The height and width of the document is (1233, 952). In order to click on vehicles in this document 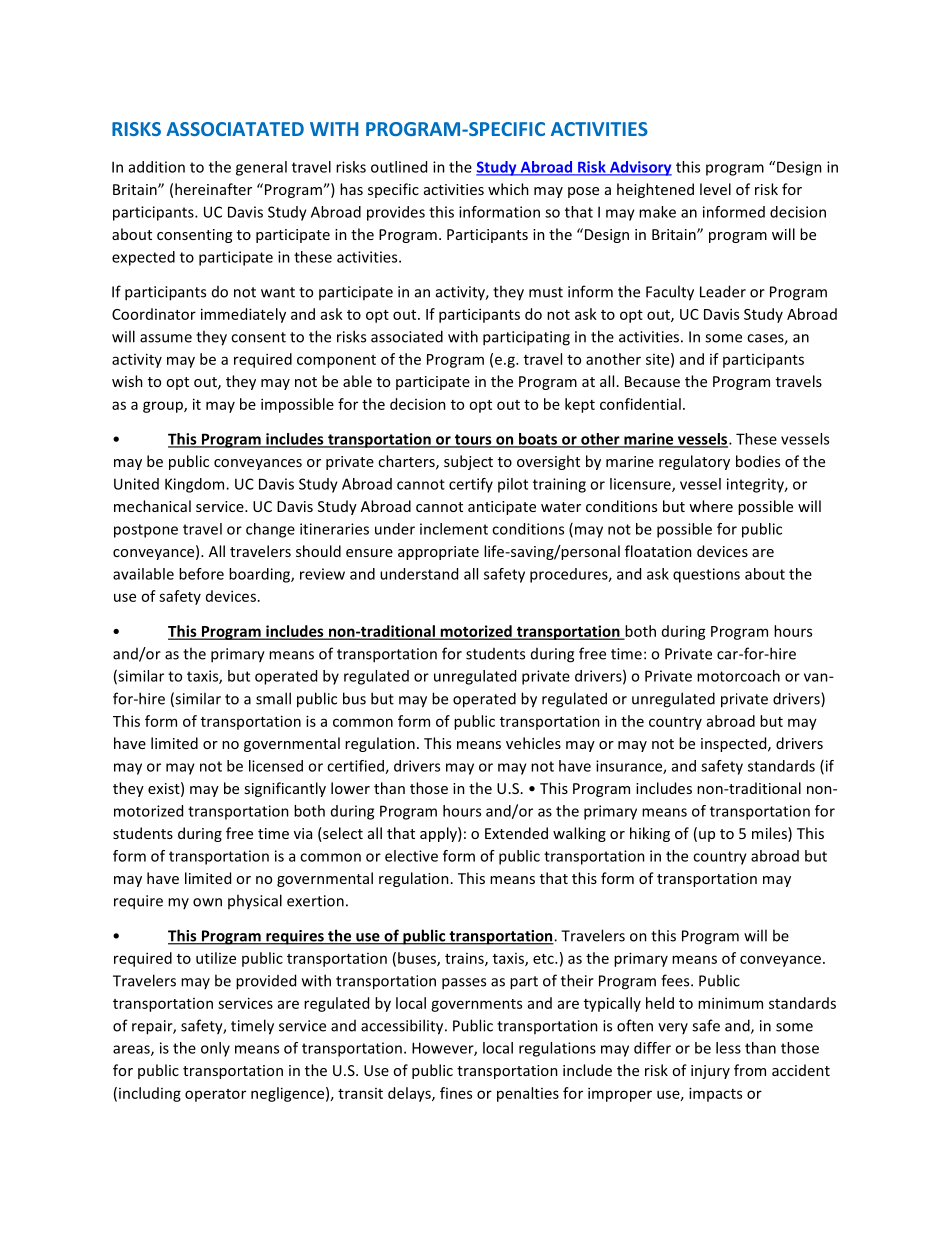, I will do `click(533, 743)`.
